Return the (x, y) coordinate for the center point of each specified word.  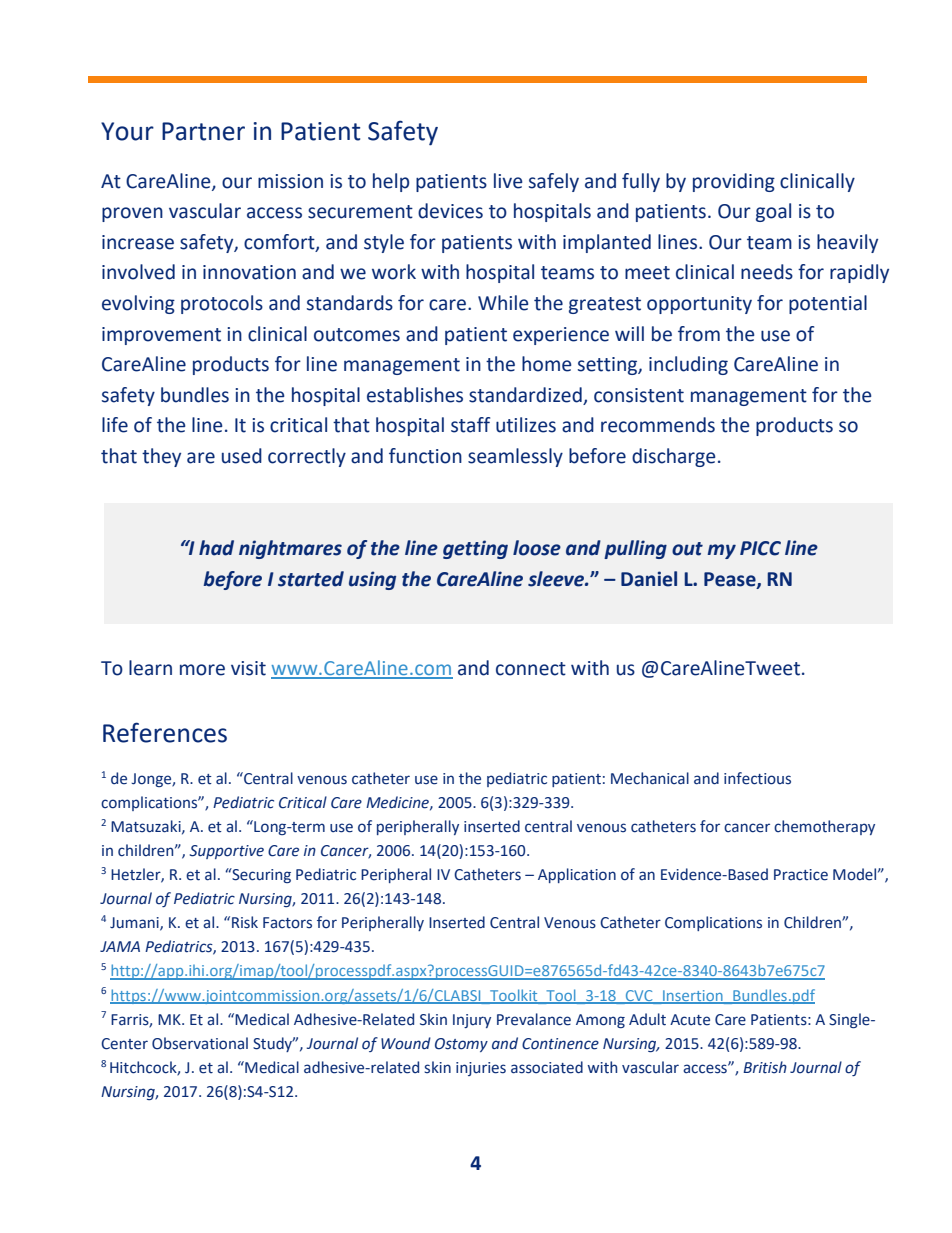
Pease (731, 580)
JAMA (120, 946)
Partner (203, 131)
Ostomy (461, 1045)
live (508, 181)
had (216, 548)
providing (734, 182)
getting (475, 549)
